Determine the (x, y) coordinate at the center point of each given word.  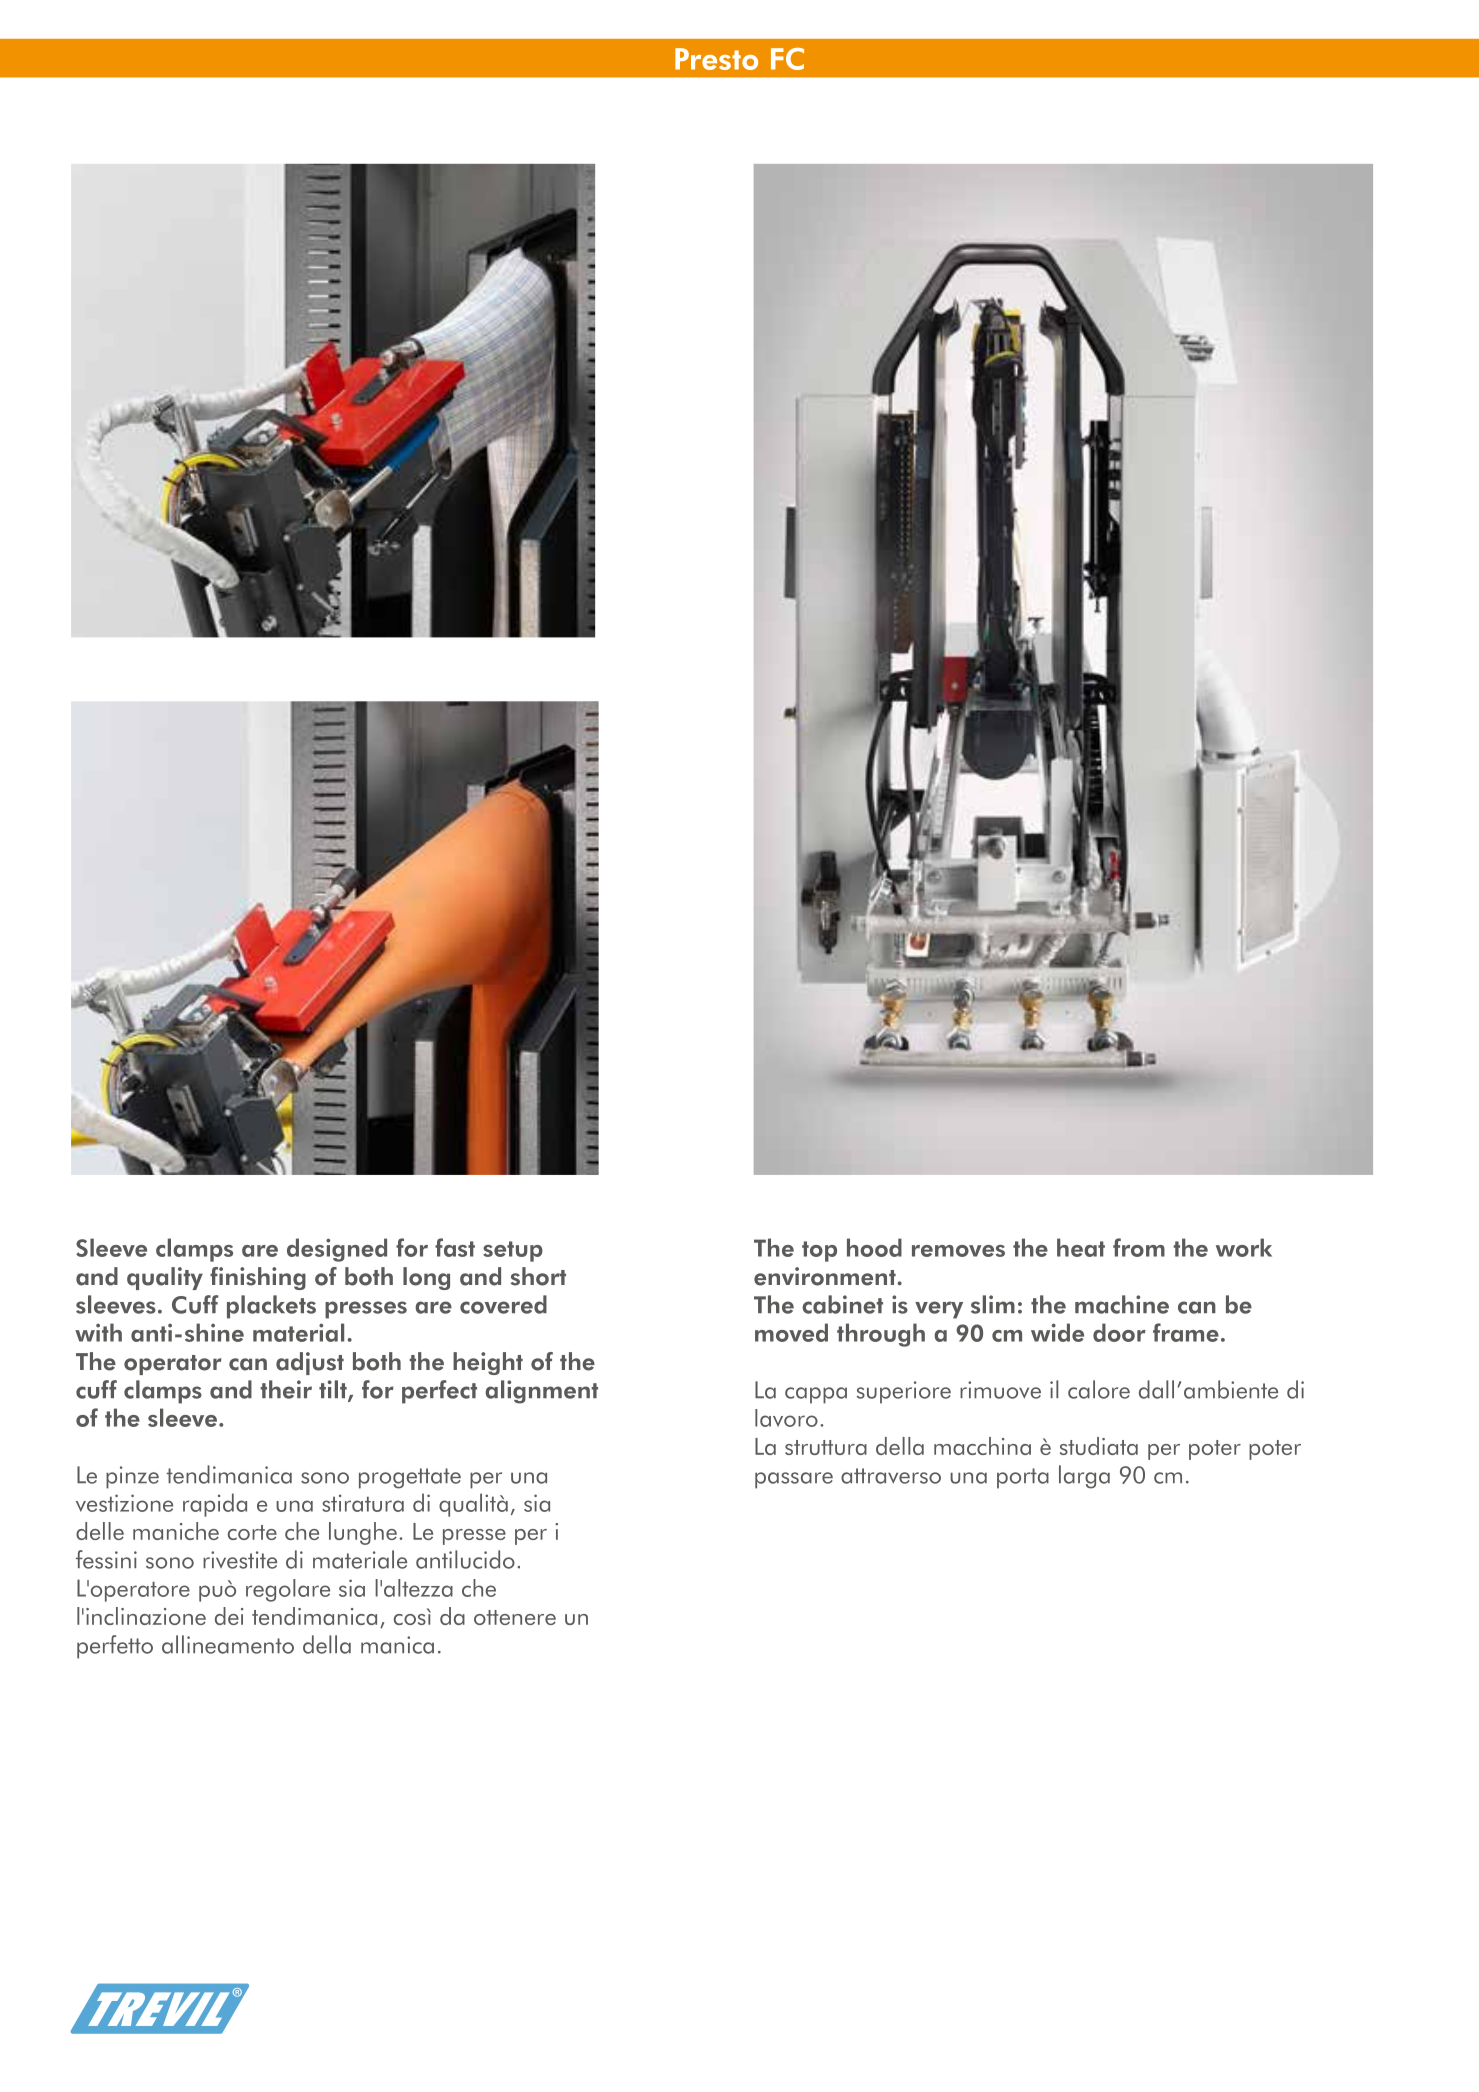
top (819, 1251)
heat (1081, 1247)
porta (1023, 1478)
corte (252, 1532)
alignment (541, 1392)
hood (874, 1247)
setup (513, 1251)
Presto (716, 59)
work (1244, 1247)
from (1139, 1247)
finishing (258, 1278)
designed (337, 1250)
